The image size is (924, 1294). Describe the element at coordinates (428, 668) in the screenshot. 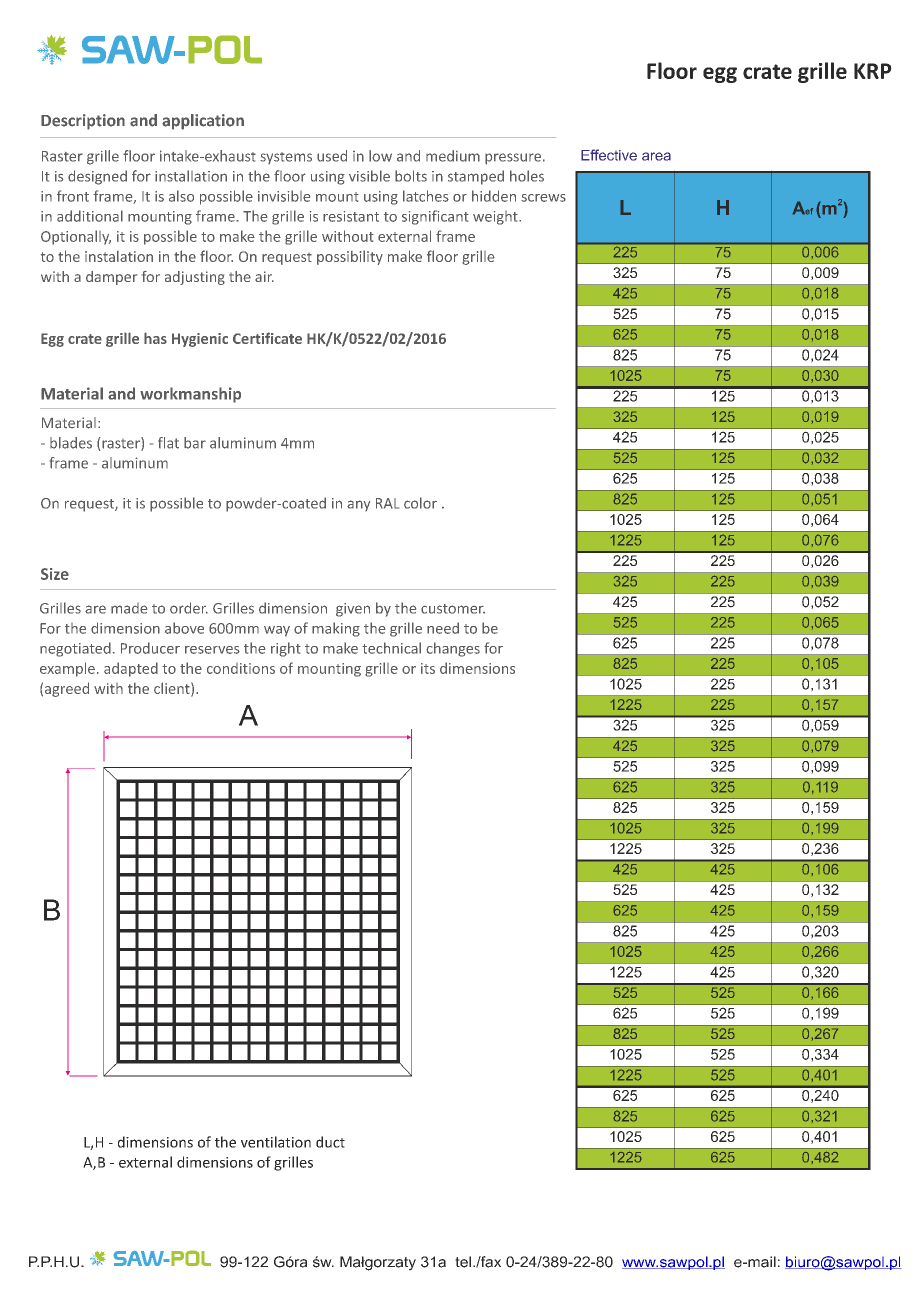

I see `its` at that location.
